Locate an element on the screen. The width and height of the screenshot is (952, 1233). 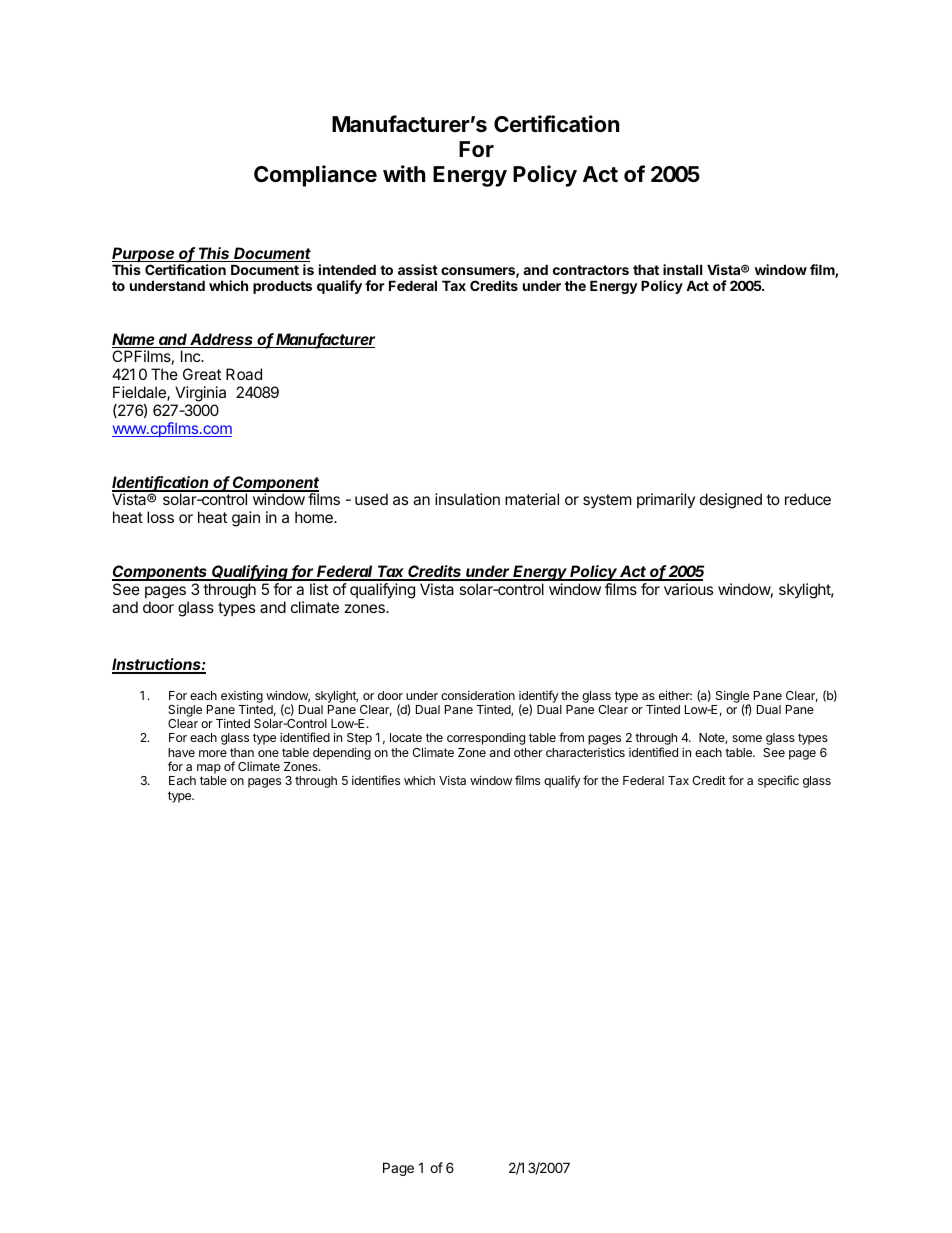
with is located at coordinates (404, 173).
